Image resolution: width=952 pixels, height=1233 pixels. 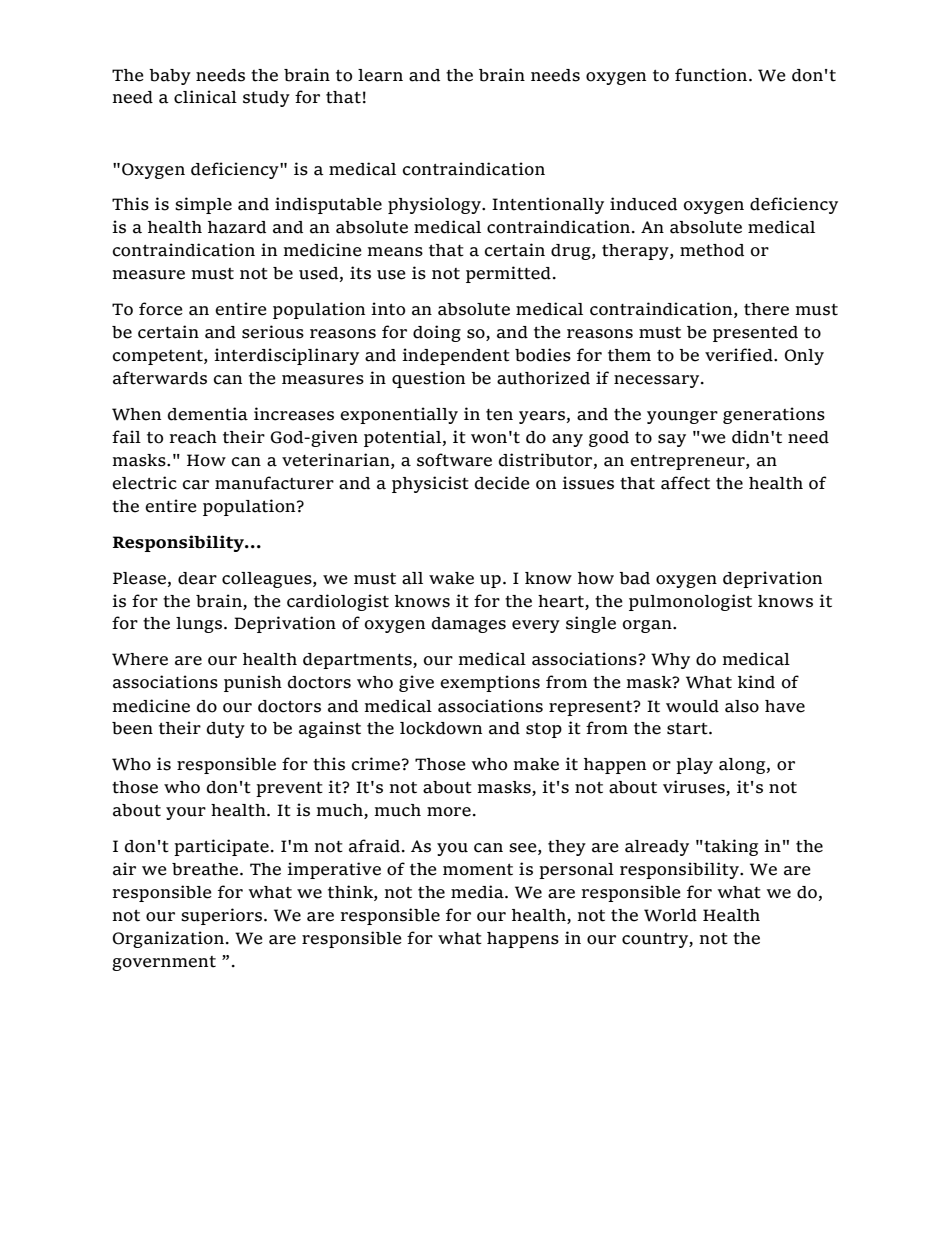 I want to click on learn, so click(x=380, y=75).
